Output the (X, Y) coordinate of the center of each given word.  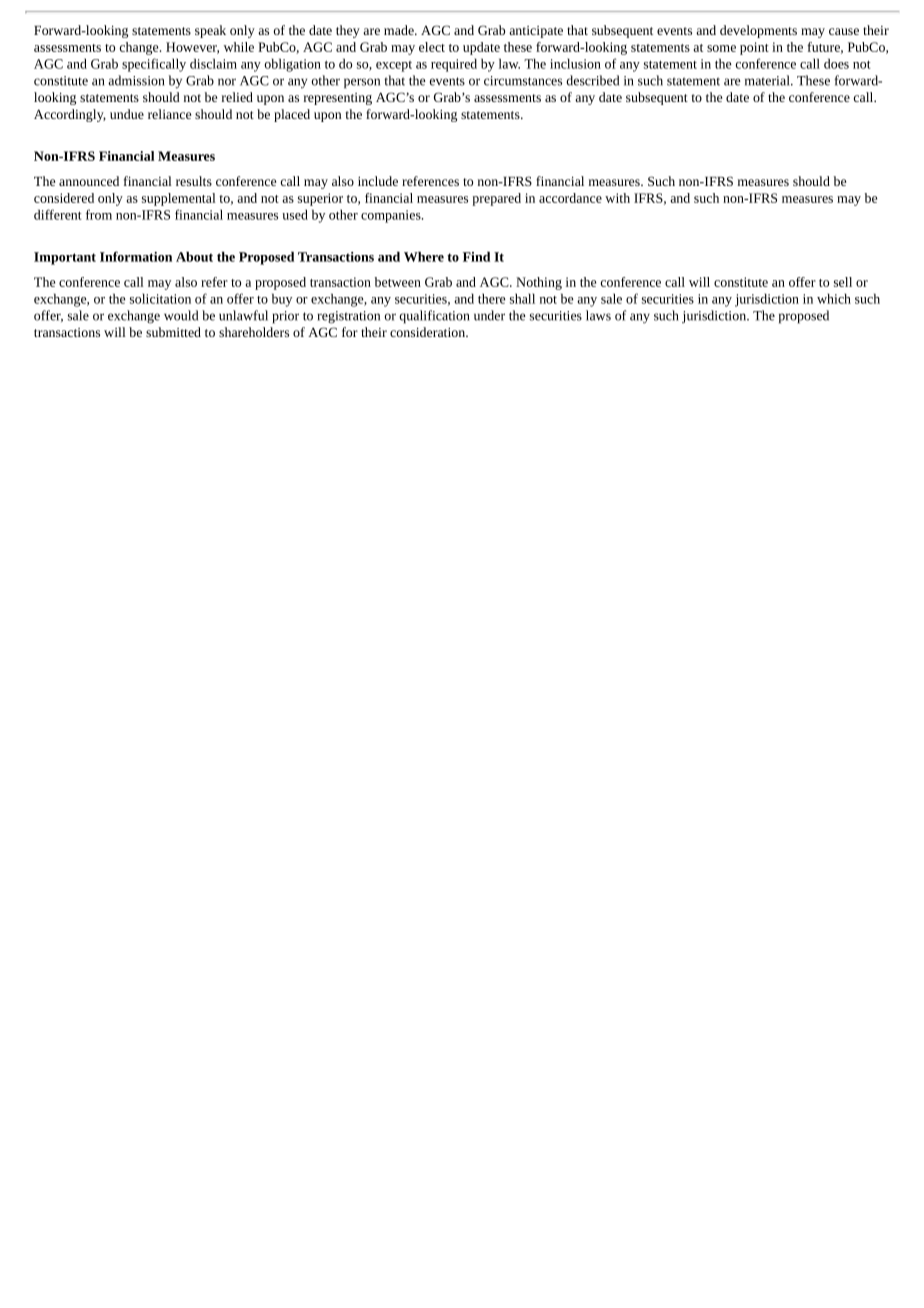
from (99, 214)
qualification (434, 317)
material (768, 80)
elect (432, 47)
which (834, 298)
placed (292, 115)
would (181, 315)
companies (392, 216)
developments (758, 31)
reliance (169, 114)
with (617, 198)
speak (210, 31)
